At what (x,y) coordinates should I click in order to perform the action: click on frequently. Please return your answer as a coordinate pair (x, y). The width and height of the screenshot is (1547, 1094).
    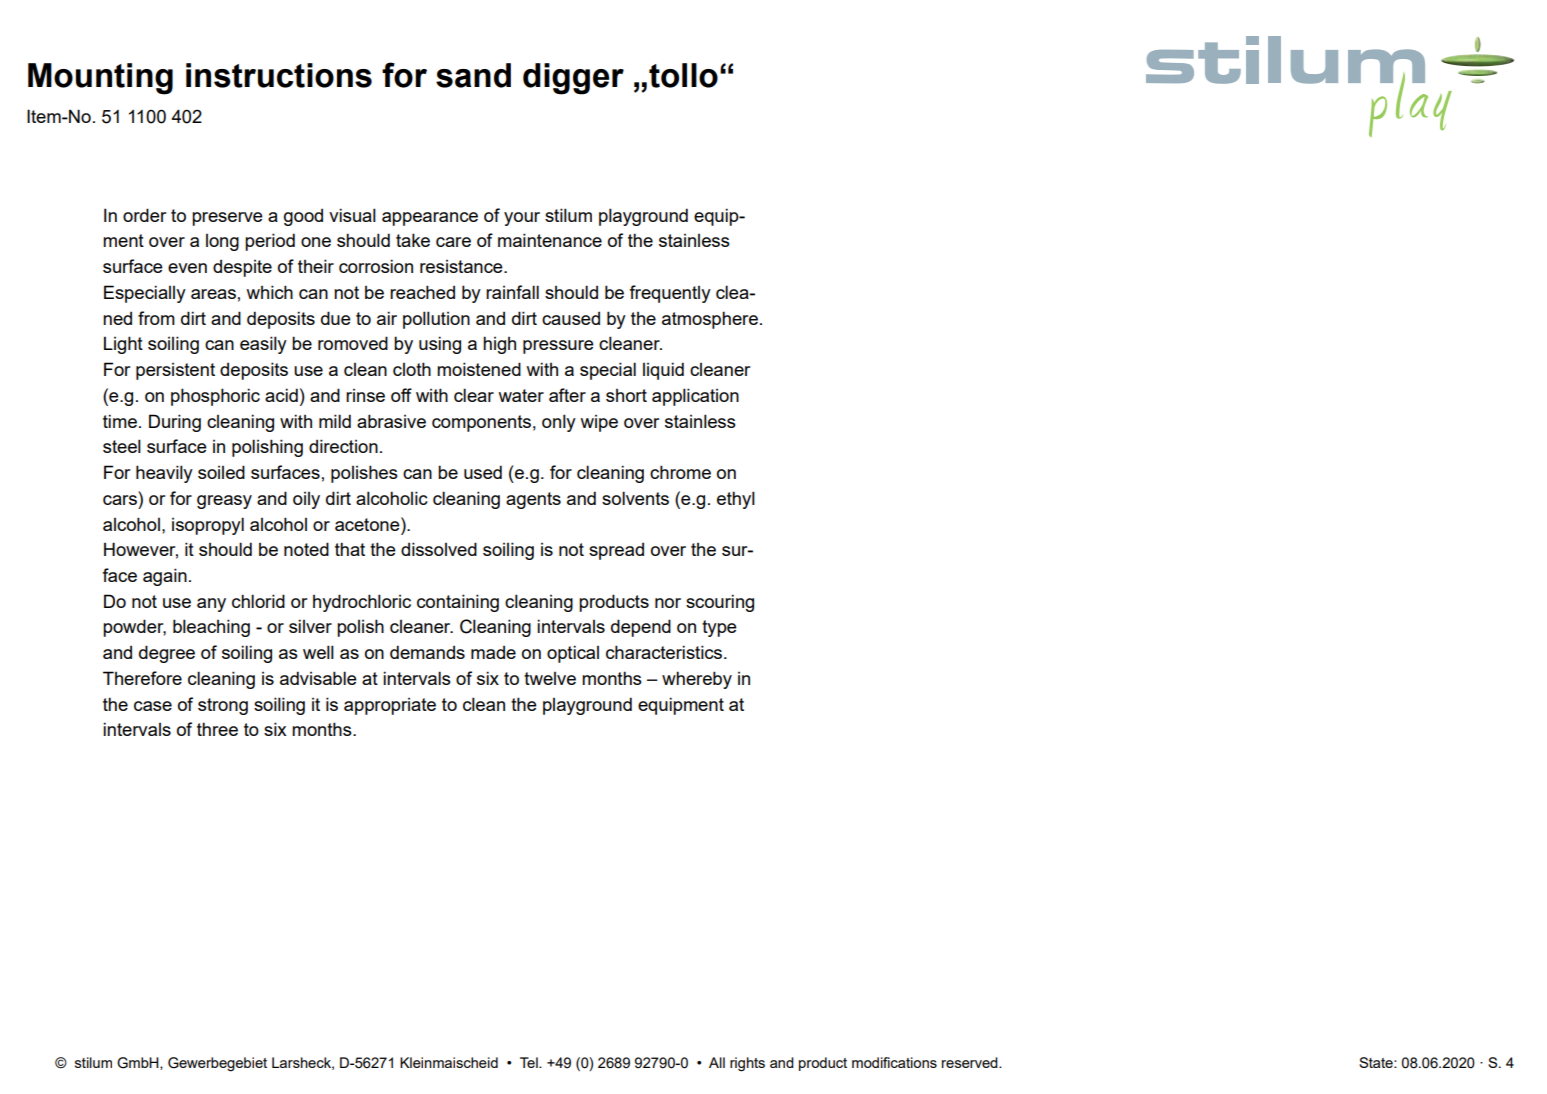
    Looking at the image, I should click on (670, 294).
